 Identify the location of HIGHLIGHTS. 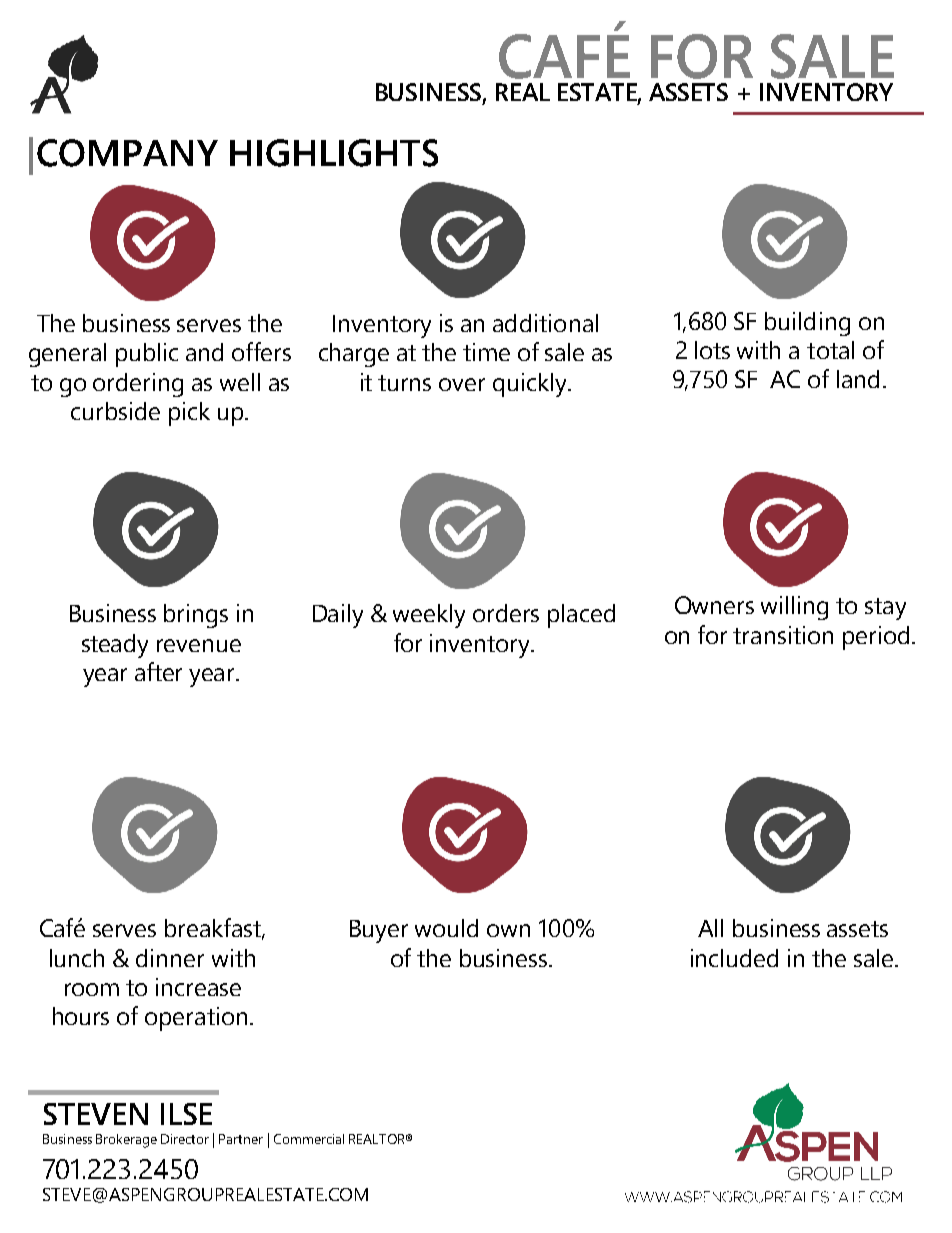
(334, 153).
